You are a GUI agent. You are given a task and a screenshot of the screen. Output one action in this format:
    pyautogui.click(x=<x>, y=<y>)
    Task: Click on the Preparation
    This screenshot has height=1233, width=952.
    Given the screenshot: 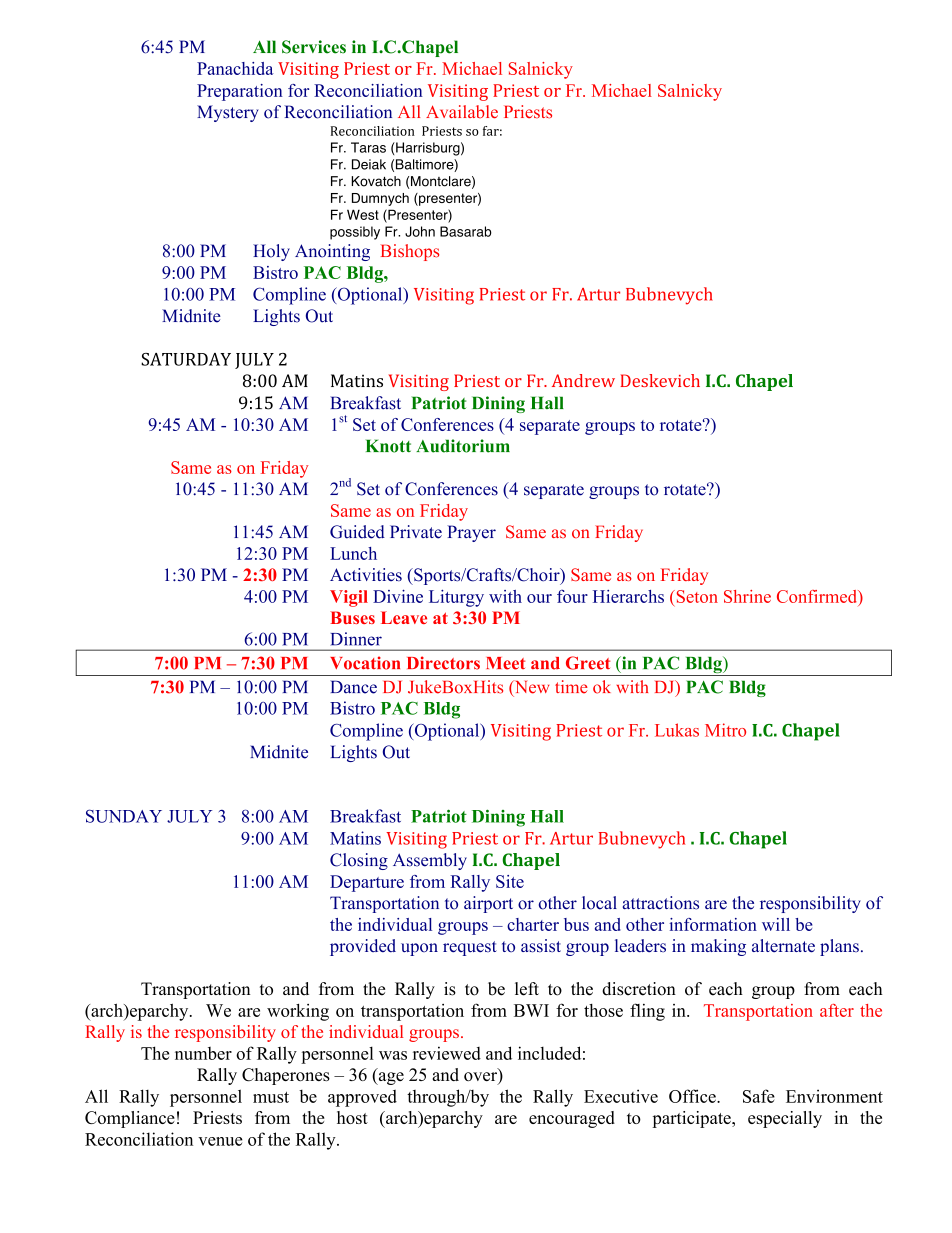 What is the action you would take?
    pyautogui.click(x=240, y=92)
